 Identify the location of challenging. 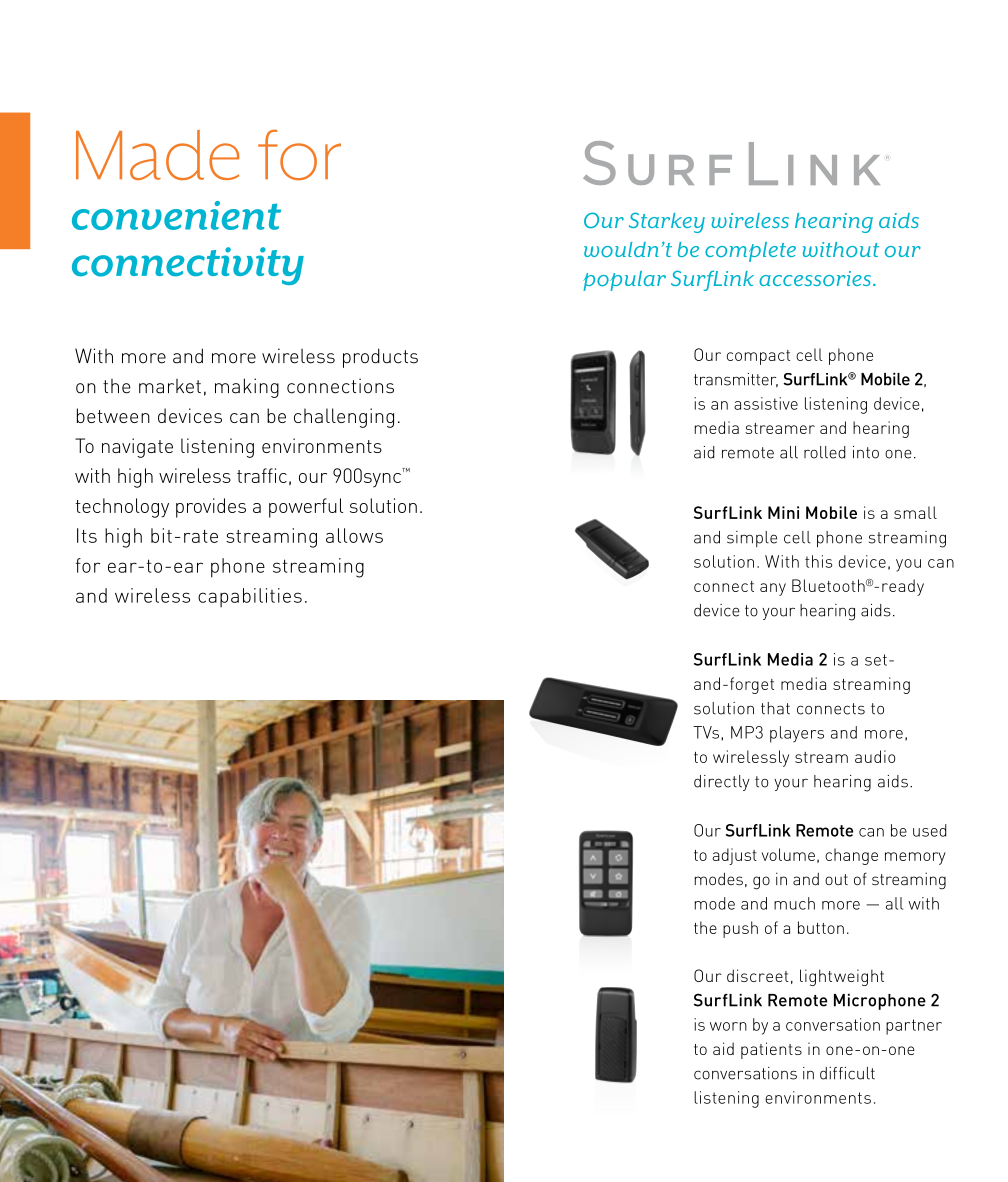
(344, 418).
